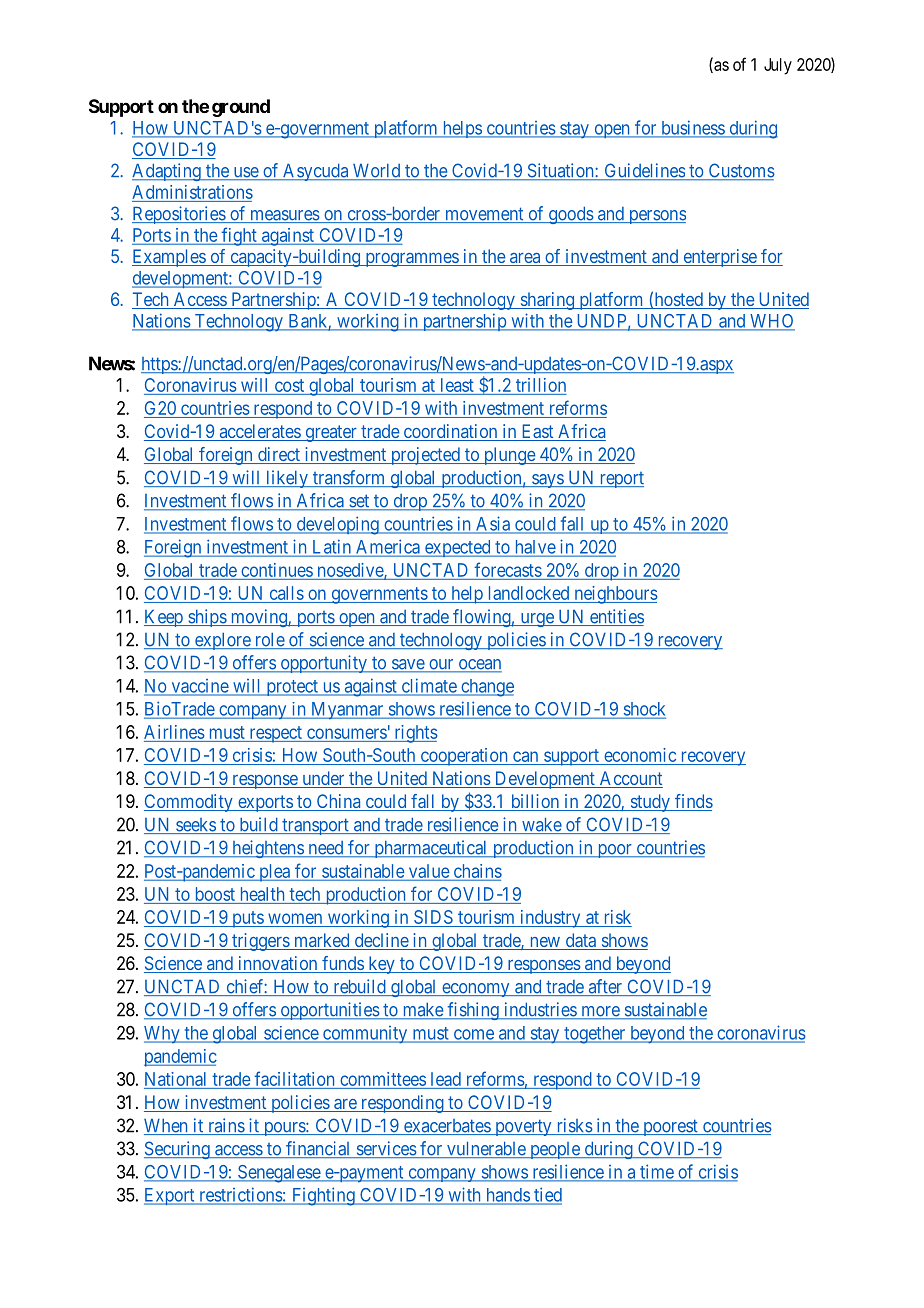  I want to click on ground, so click(241, 108).
